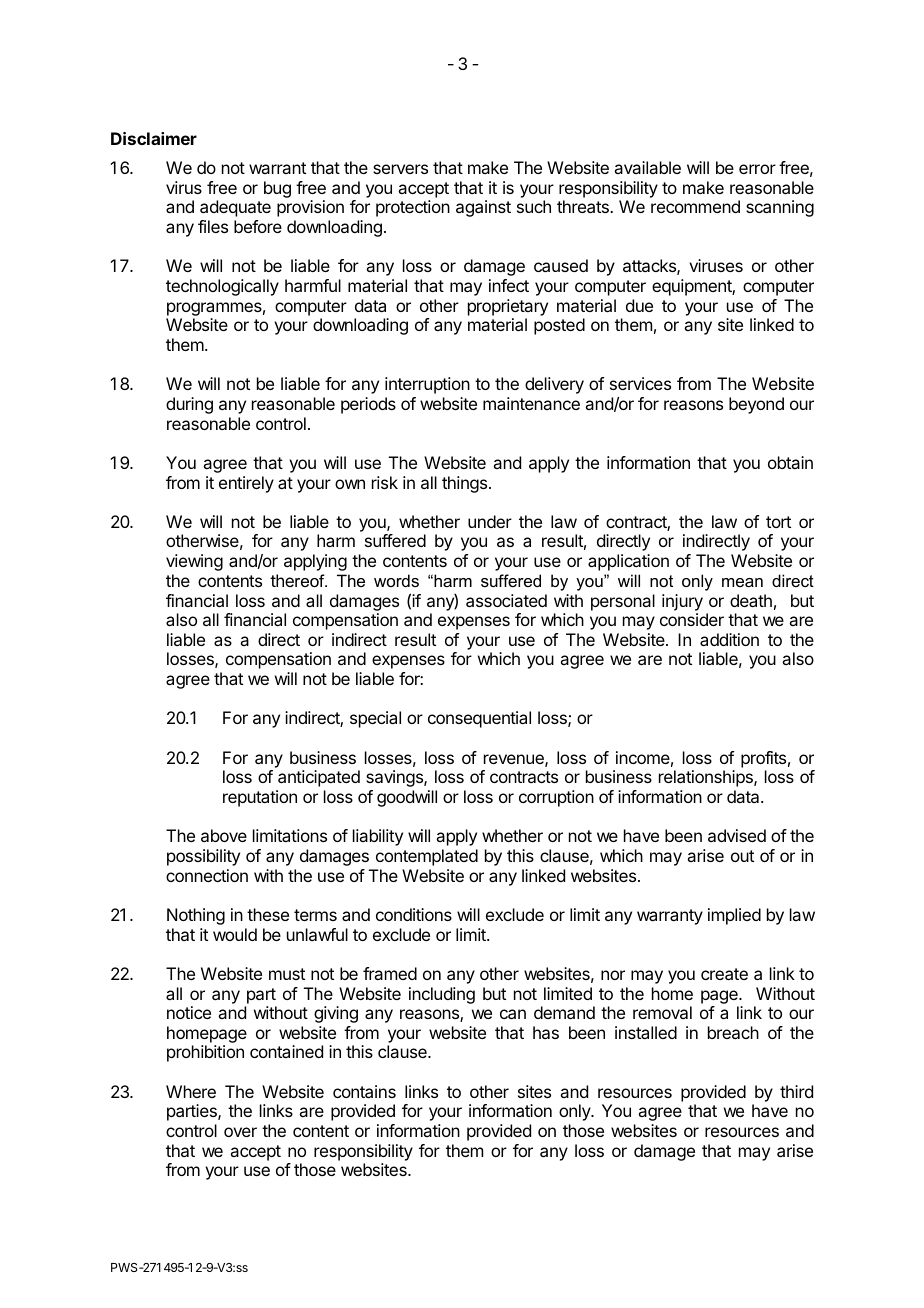 The height and width of the screenshot is (1308, 924). Describe the element at coordinates (298, 580) in the screenshot. I see `thereof` at that location.
